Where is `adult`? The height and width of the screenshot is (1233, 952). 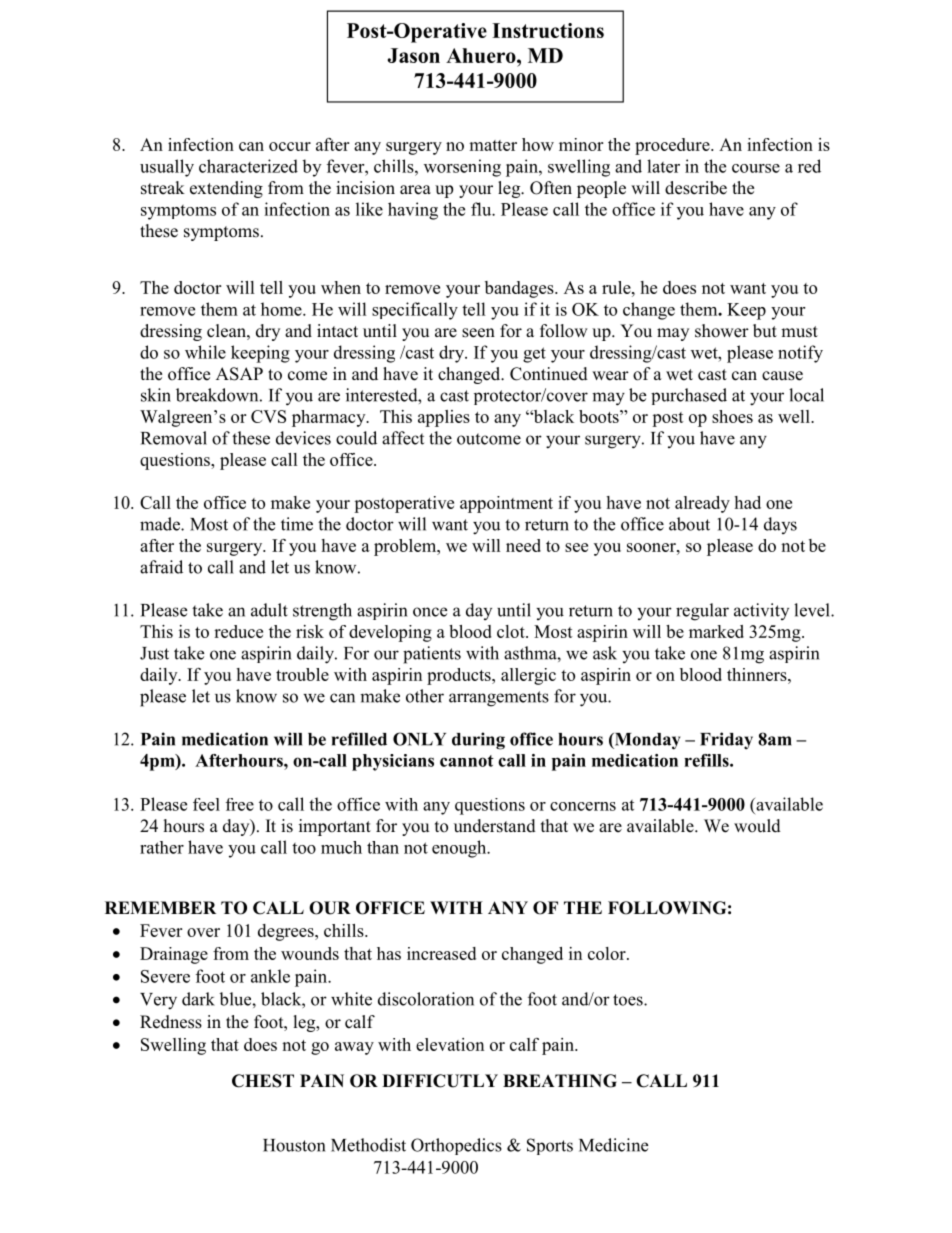 adult is located at coordinates (269, 610).
